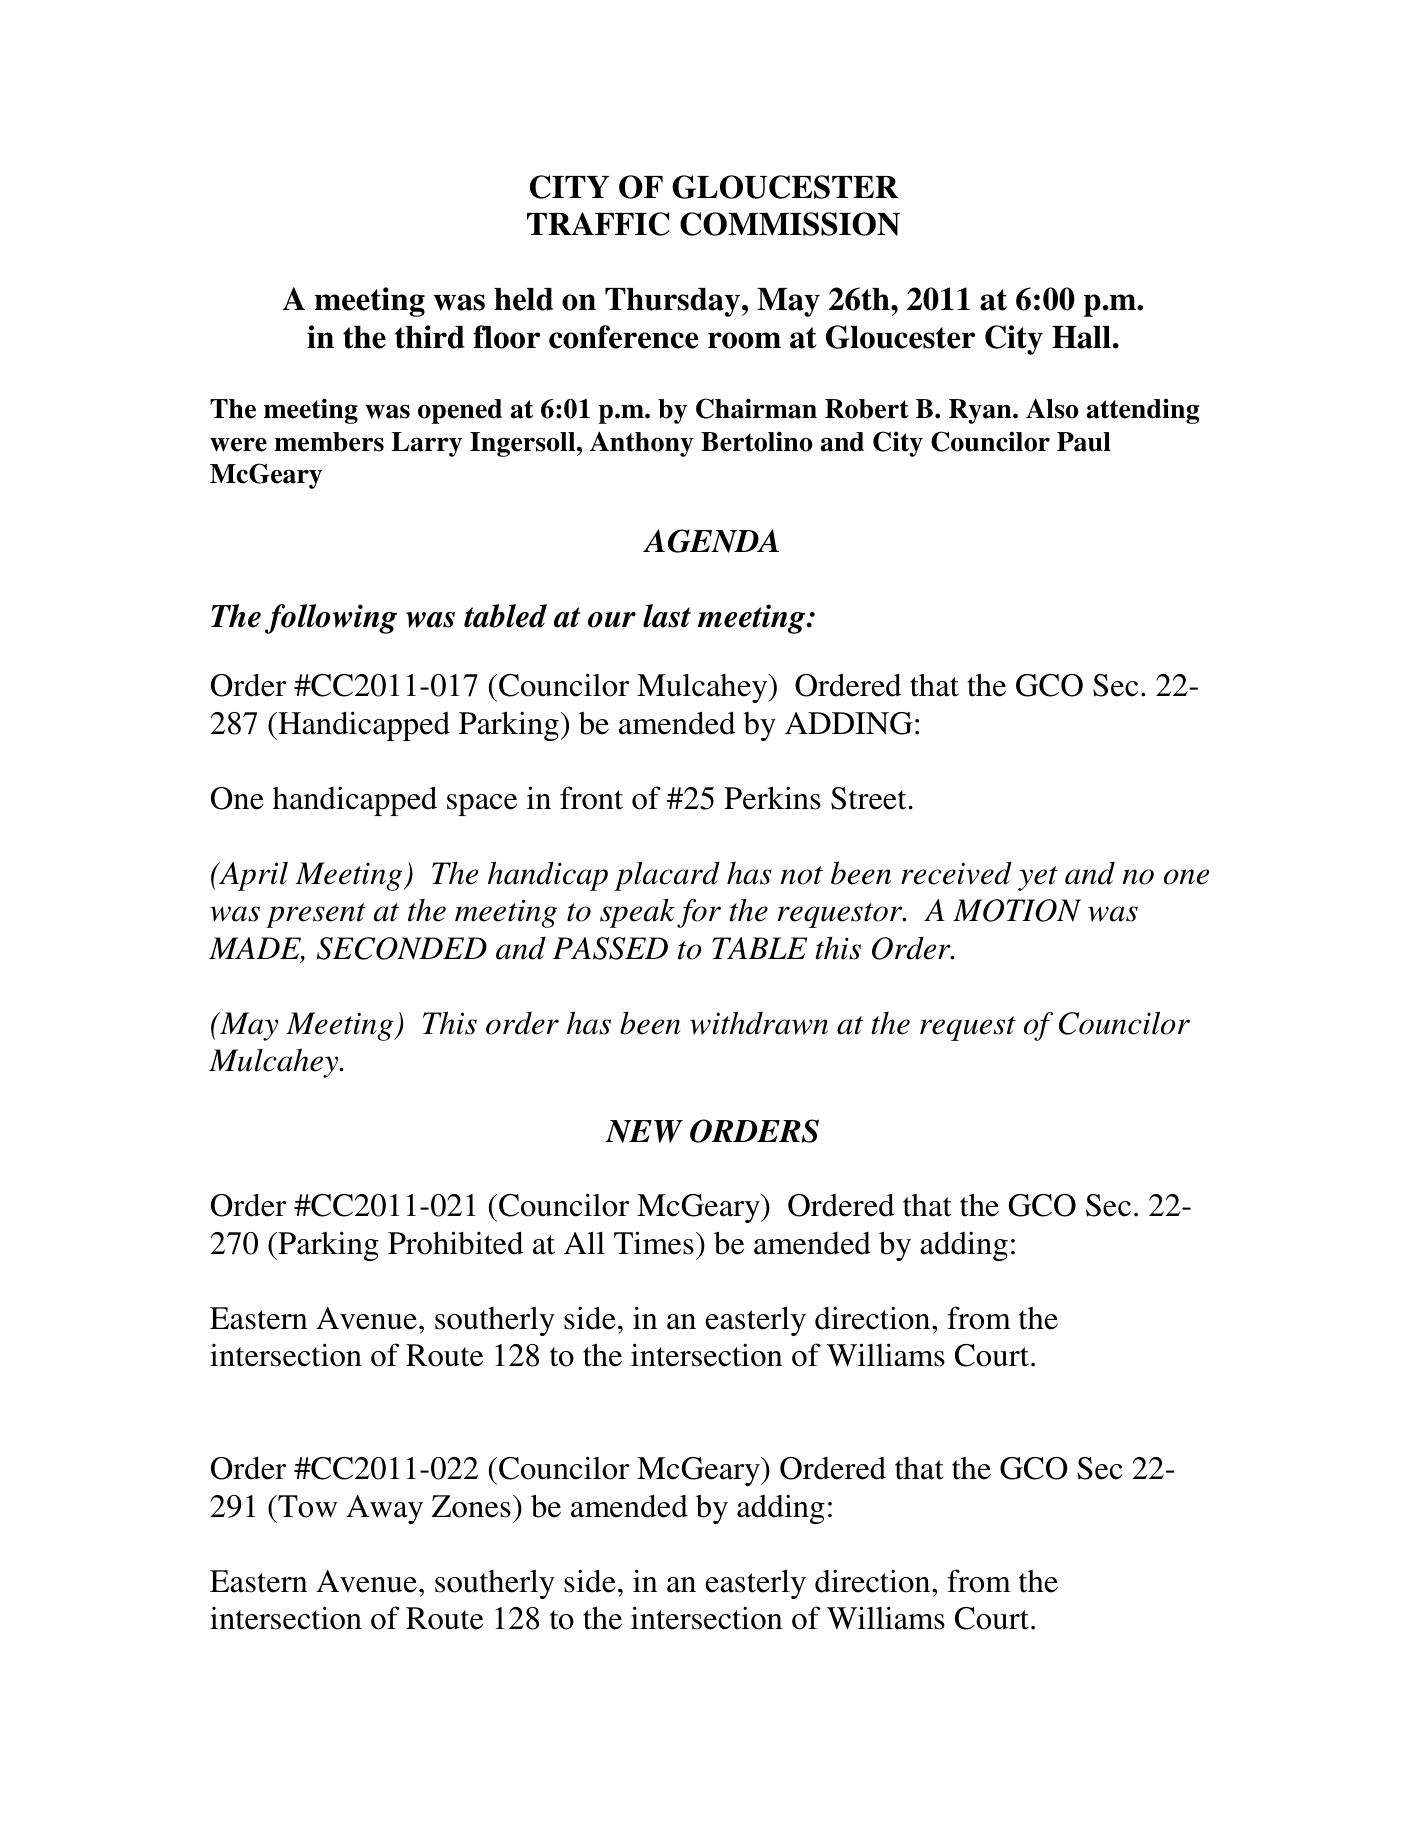  Describe the element at coordinates (667, 876) in the screenshot. I see `placard` at that location.
